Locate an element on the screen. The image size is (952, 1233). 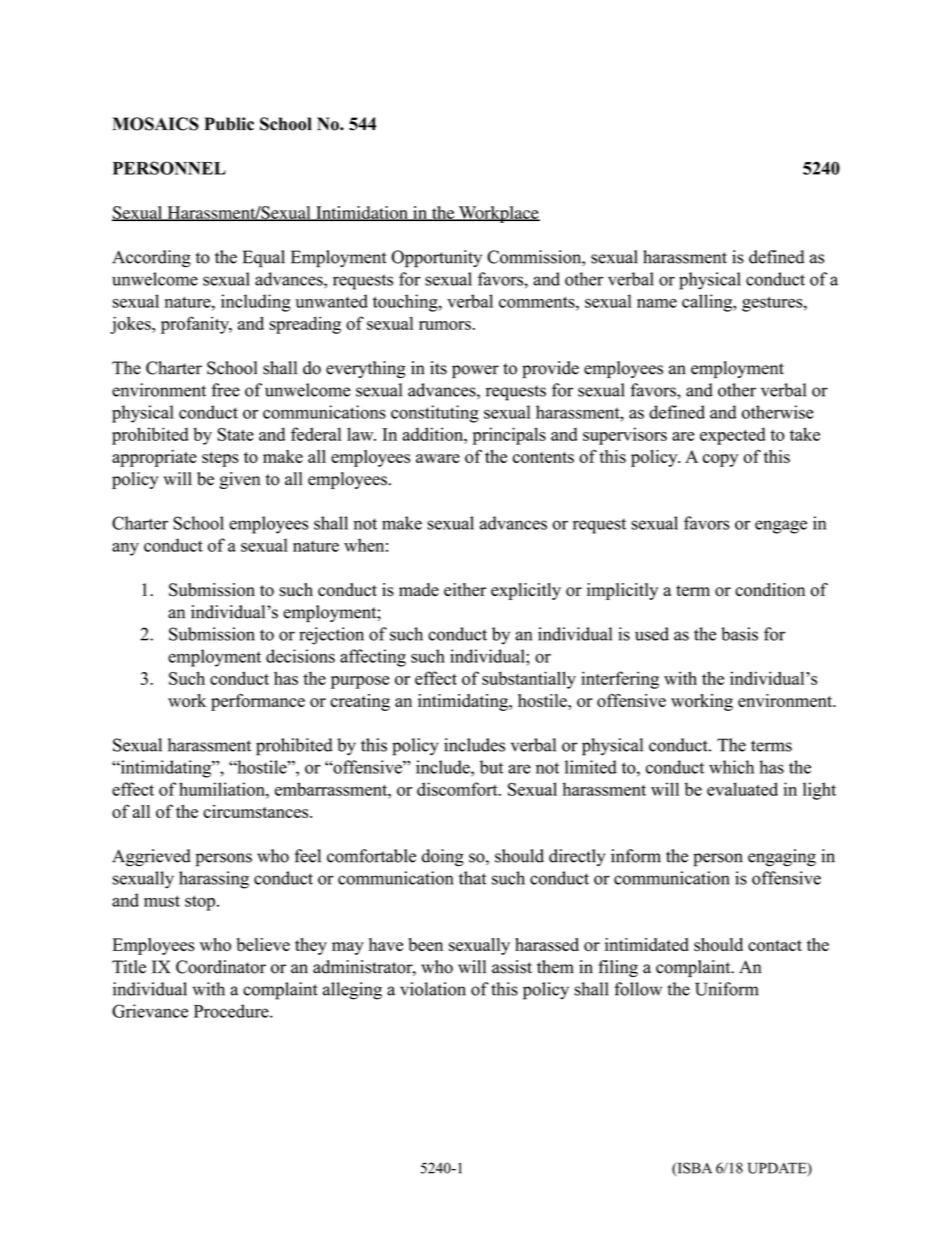
expected is located at coordinates (733, 436).
